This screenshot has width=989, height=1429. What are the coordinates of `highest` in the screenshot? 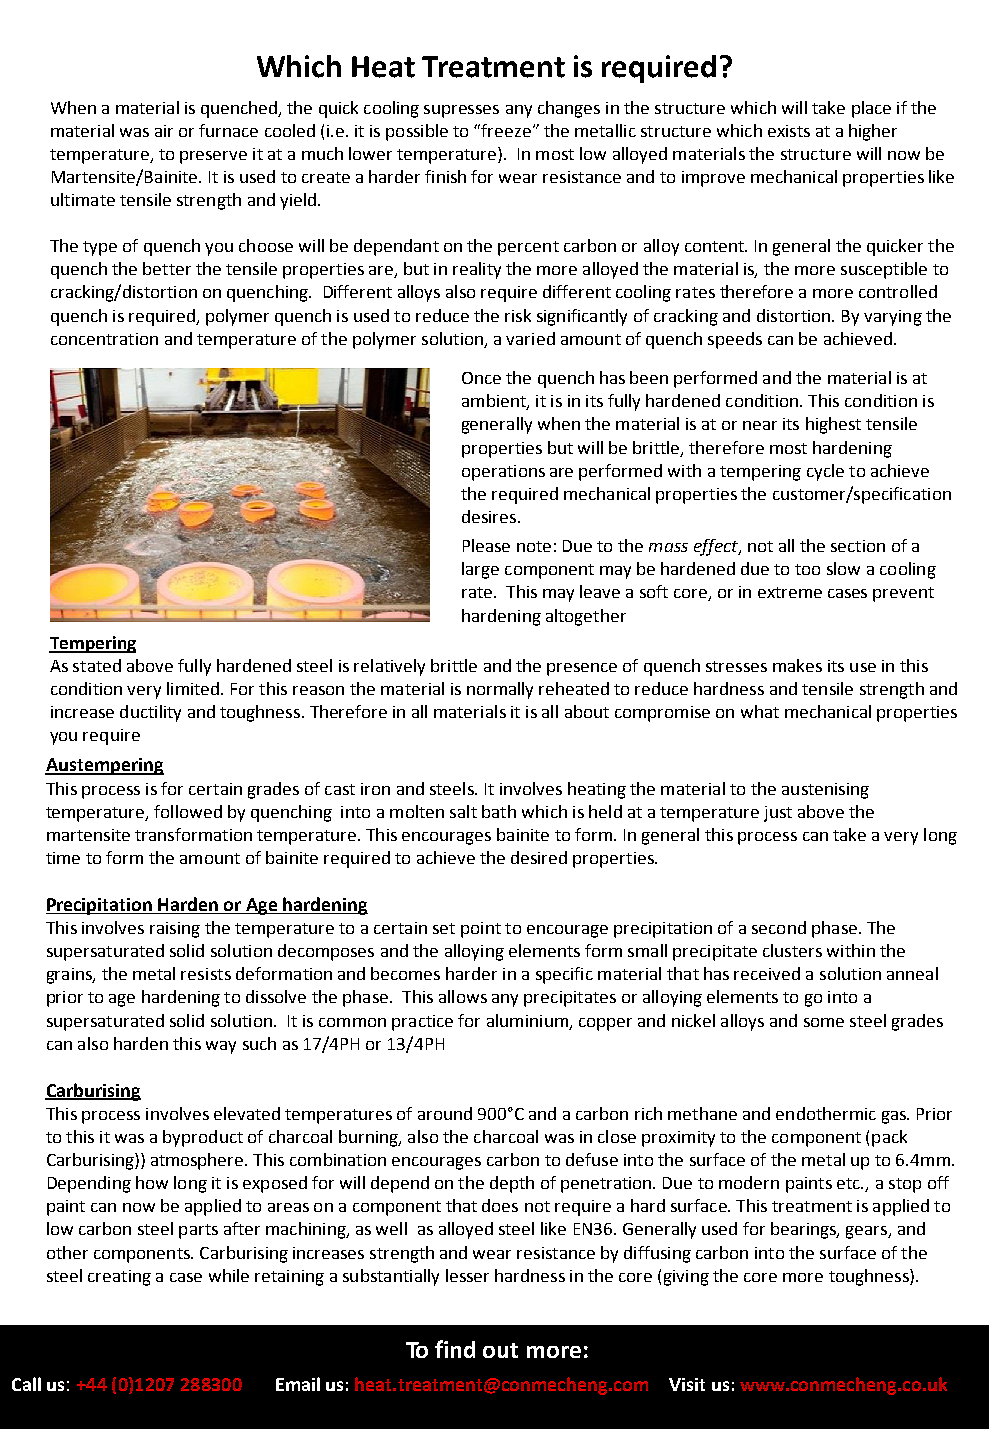 It's located at (833, 425).
